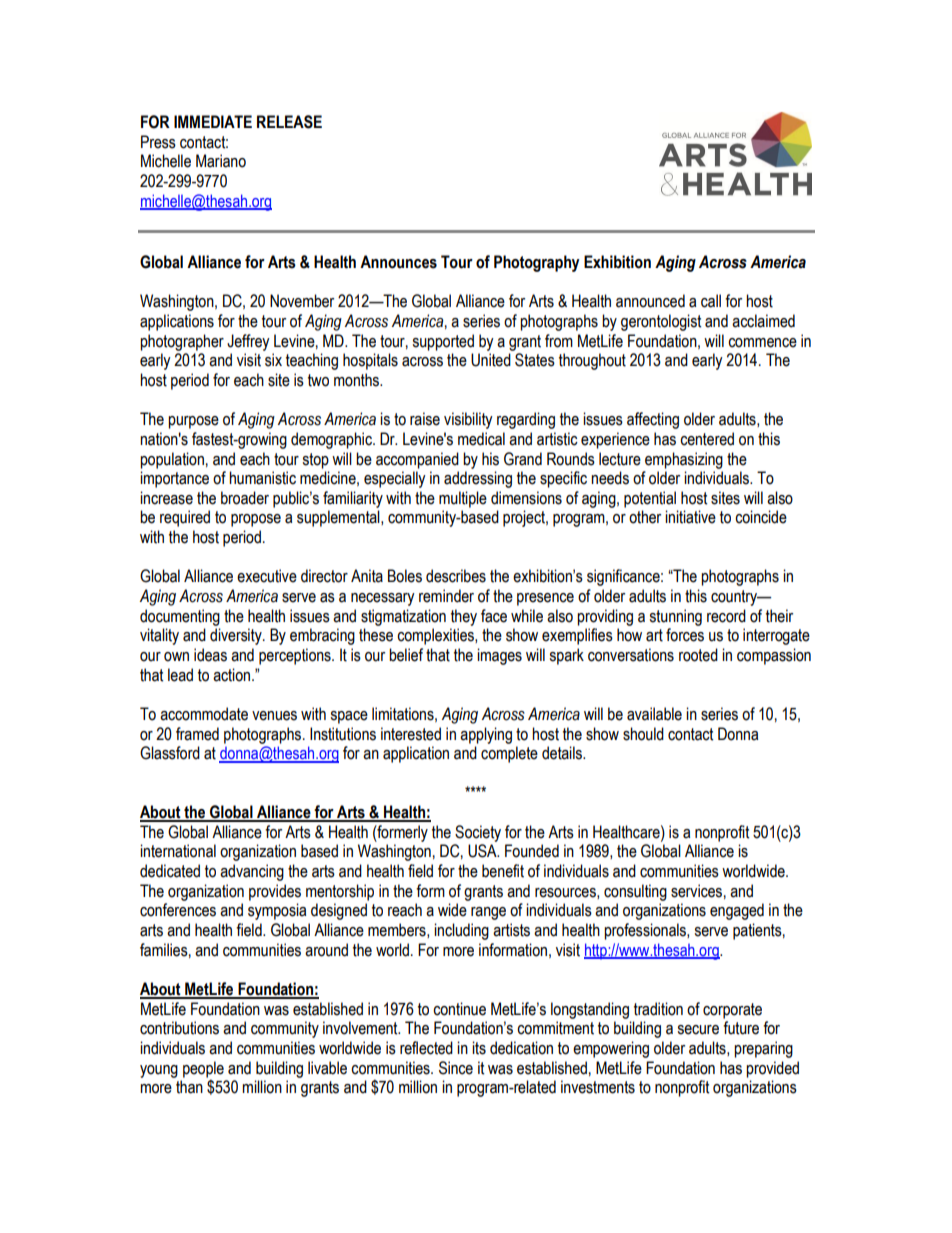  What do you see at coordinates (221, 161) in the screenshot?
I see `Mariano` at bounding box center [221, 161].
